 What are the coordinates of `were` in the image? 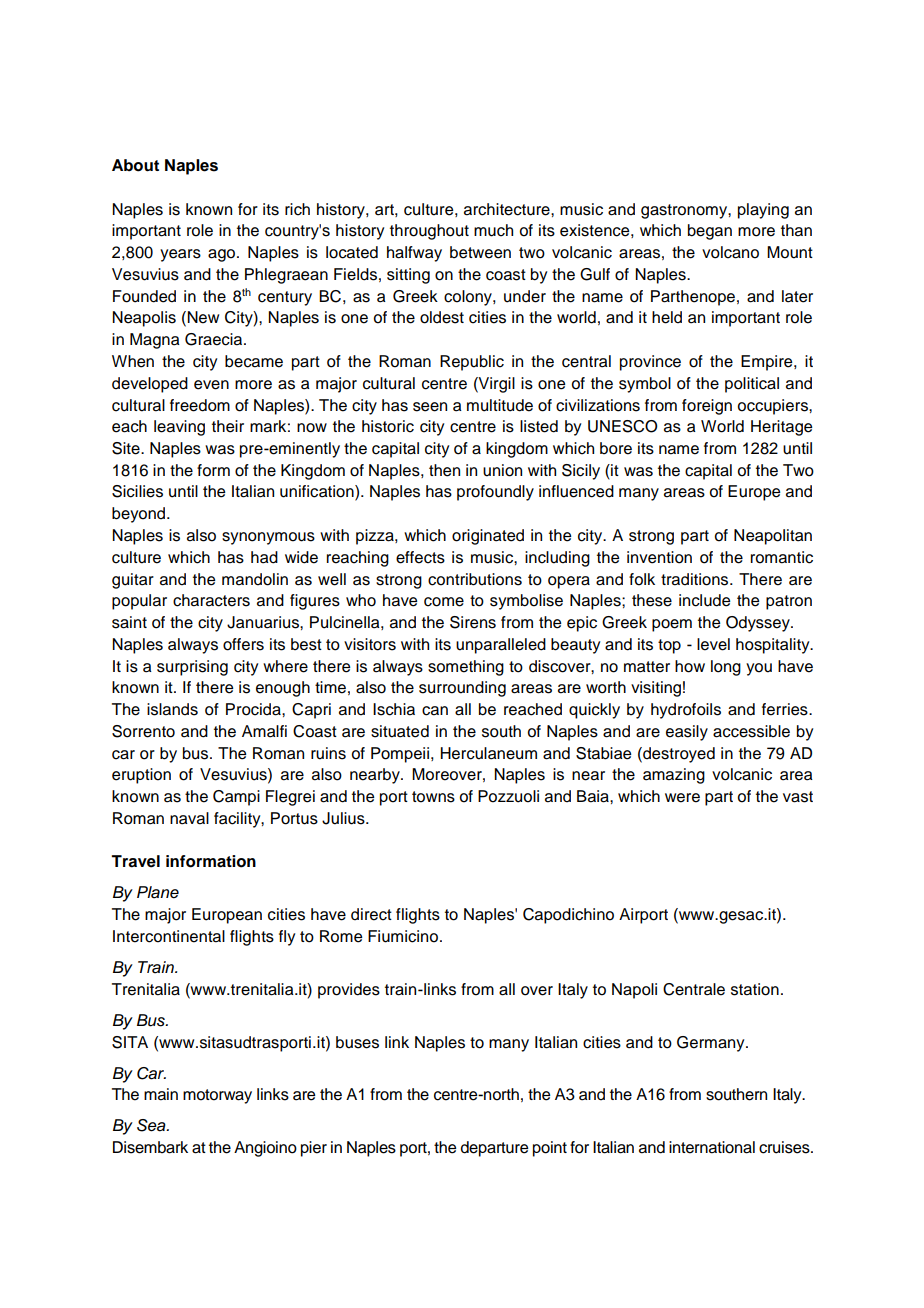 It's located at (682, 798).
